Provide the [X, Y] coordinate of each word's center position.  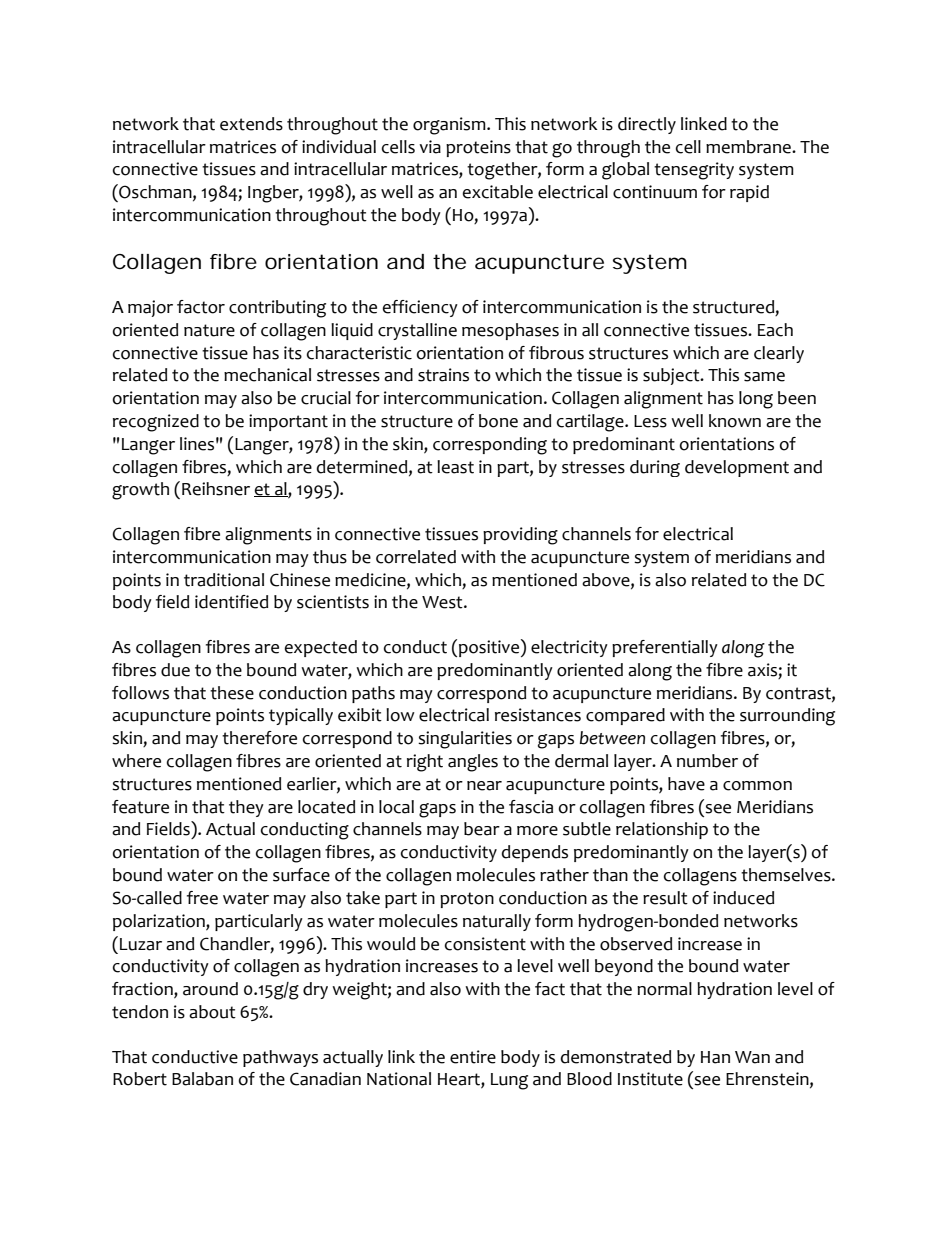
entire [473, 1057]
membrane [749, 147]
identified [231, 602]
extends [251, 124]
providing [520, 536]
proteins [478, 148]
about [212, 1012]
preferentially [665, 648]
